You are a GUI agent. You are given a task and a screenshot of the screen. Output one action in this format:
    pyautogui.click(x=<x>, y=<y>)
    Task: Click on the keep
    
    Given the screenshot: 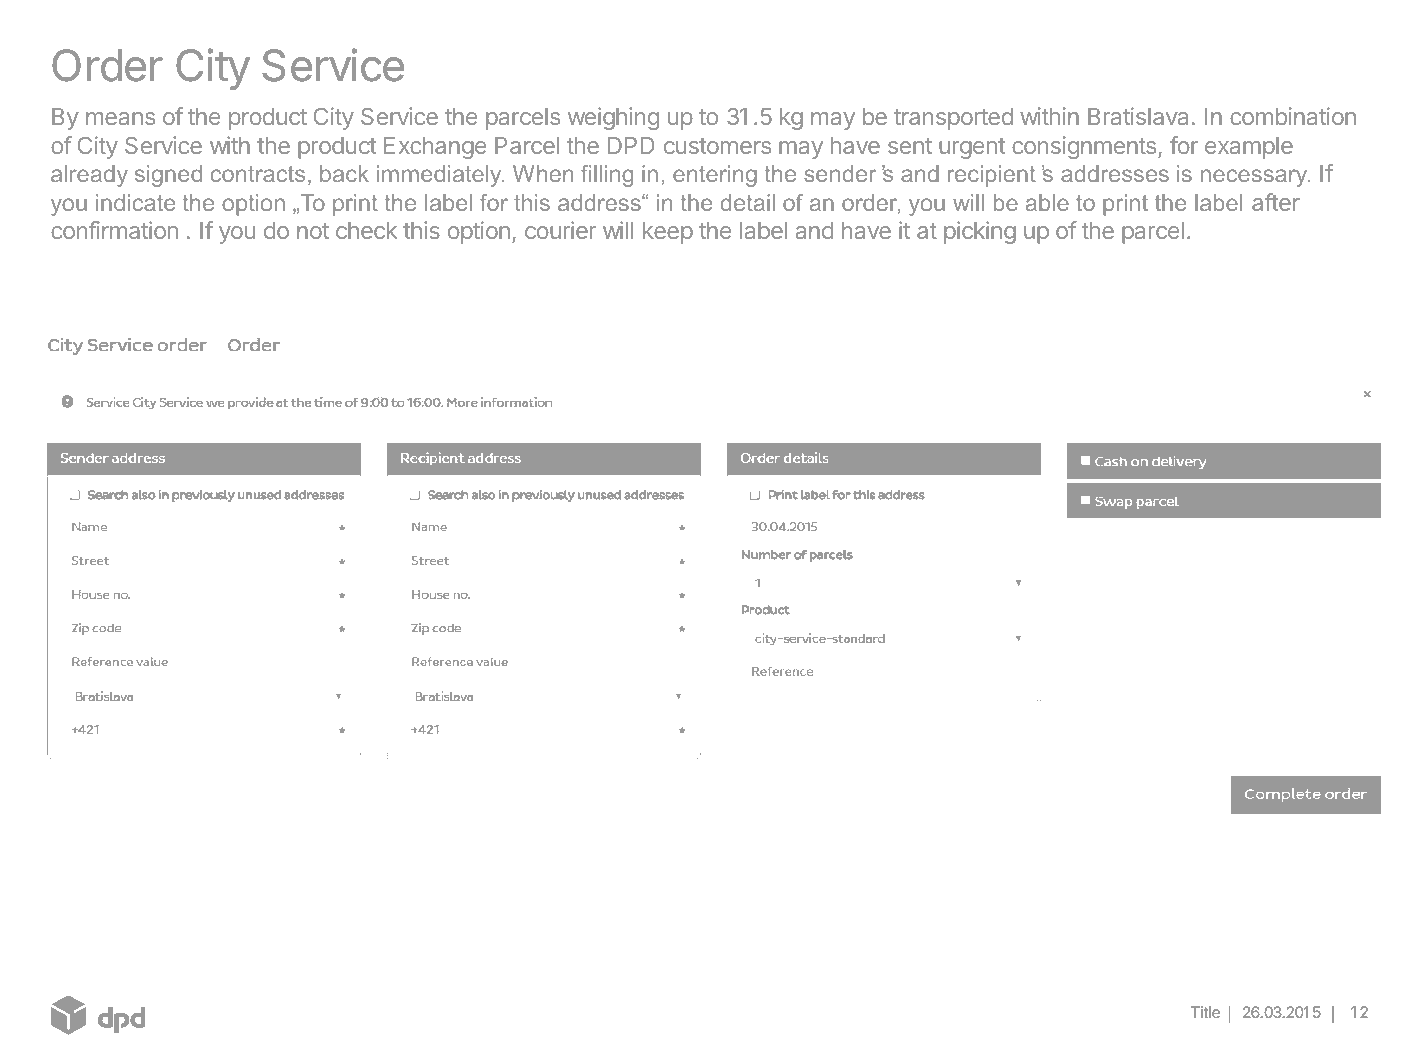 What is the action you would take?
    pyautogui.click(x=668, y=233)
